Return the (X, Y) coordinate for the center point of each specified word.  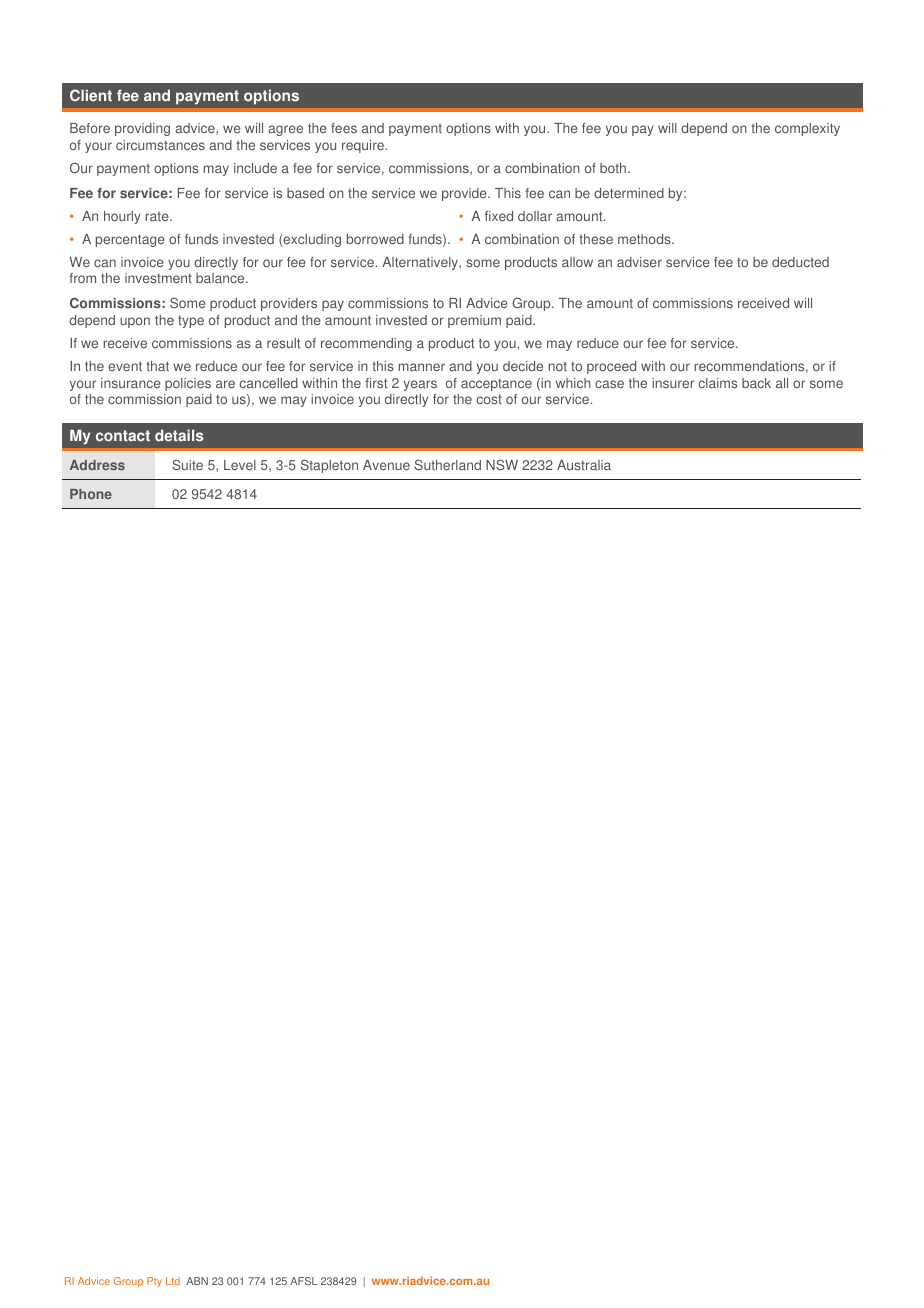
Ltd (173, 1281)
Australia (584, 465)
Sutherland (448, 465)
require (364, 146)
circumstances (160, 145)
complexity (807, 129)
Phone (91, 494)
